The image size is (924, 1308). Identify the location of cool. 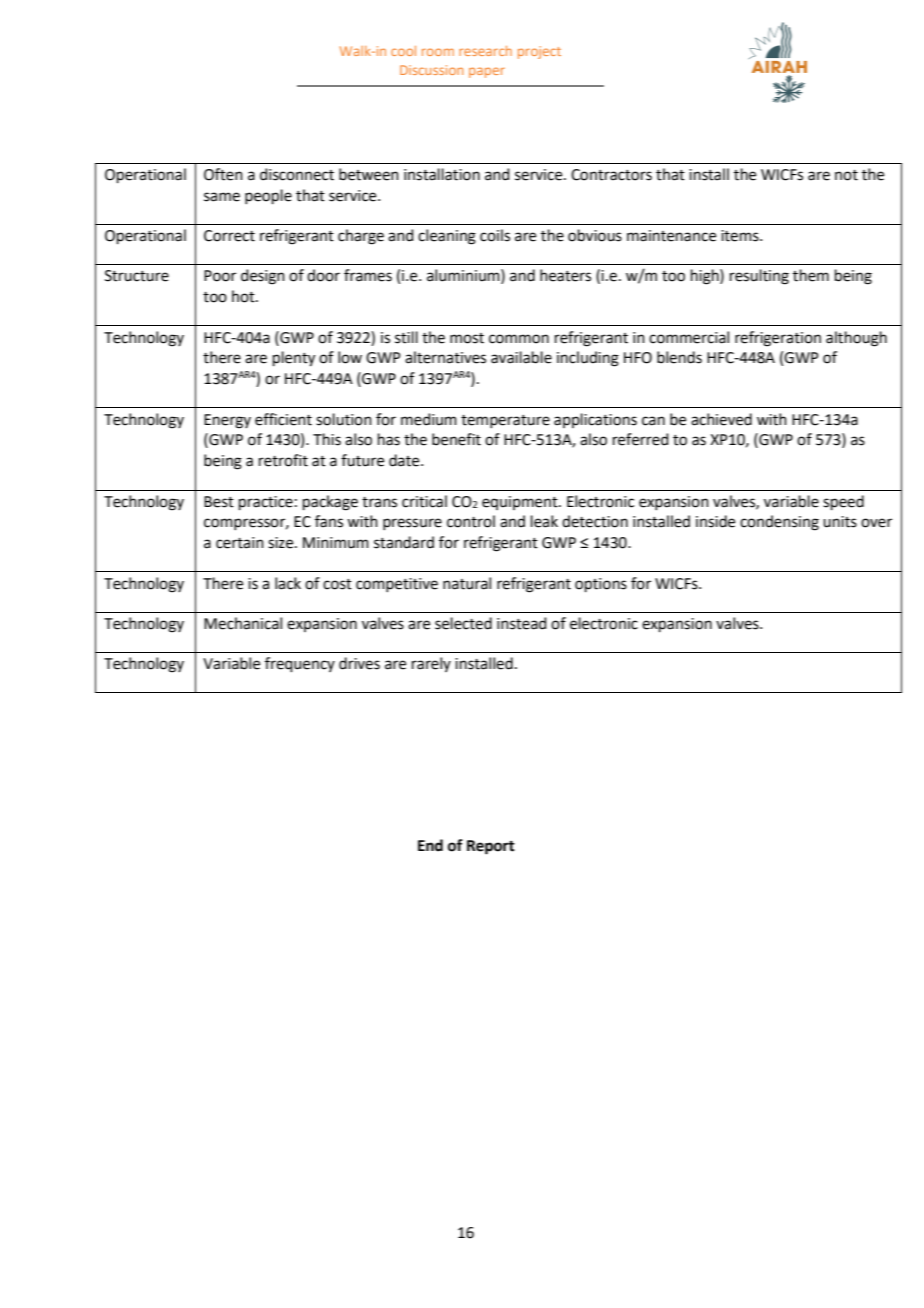
(403, 51).
